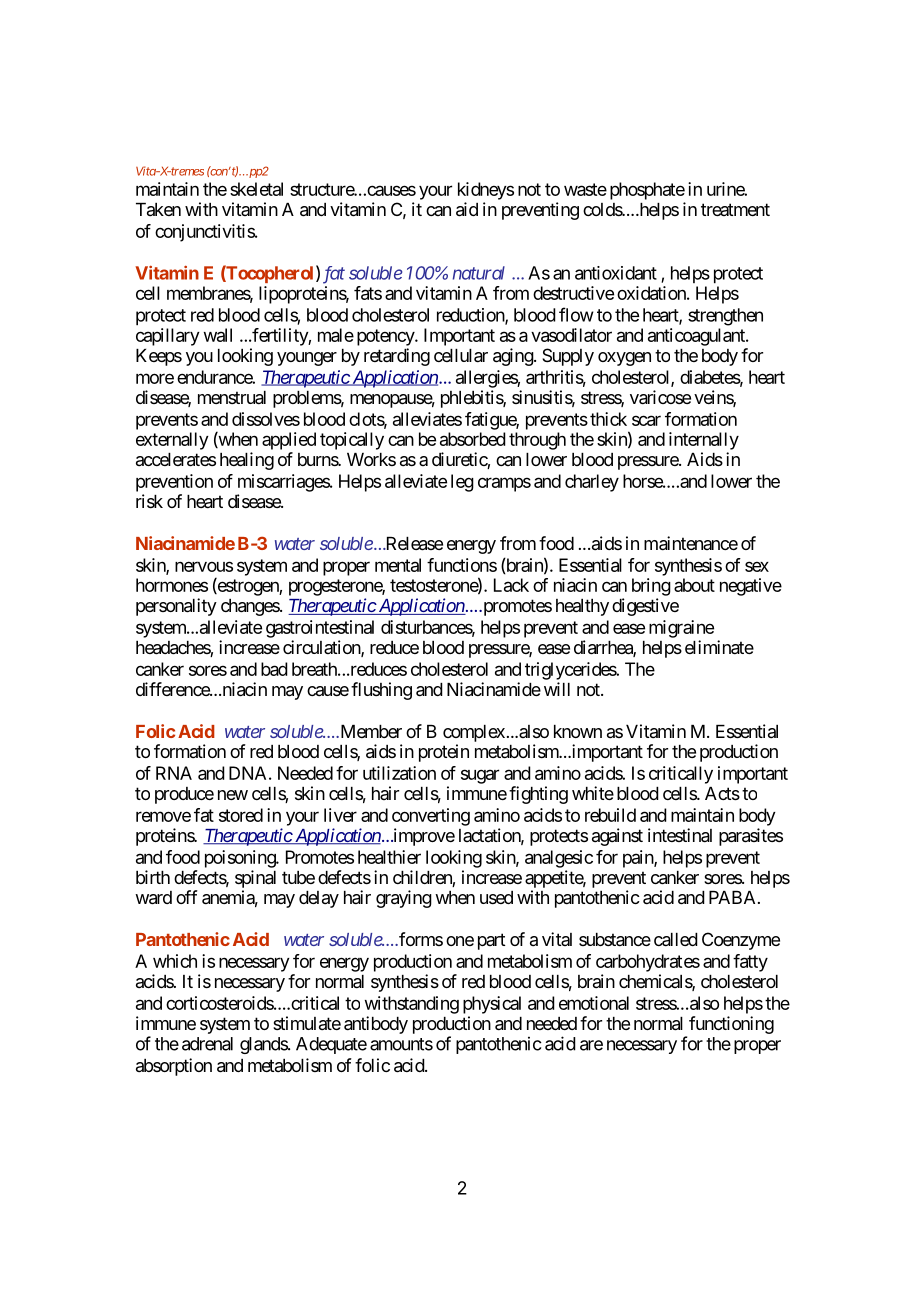 Image resolution: width=924 pixels, height=1308 pixels. I want to click on physical, so click(492, 1005).
